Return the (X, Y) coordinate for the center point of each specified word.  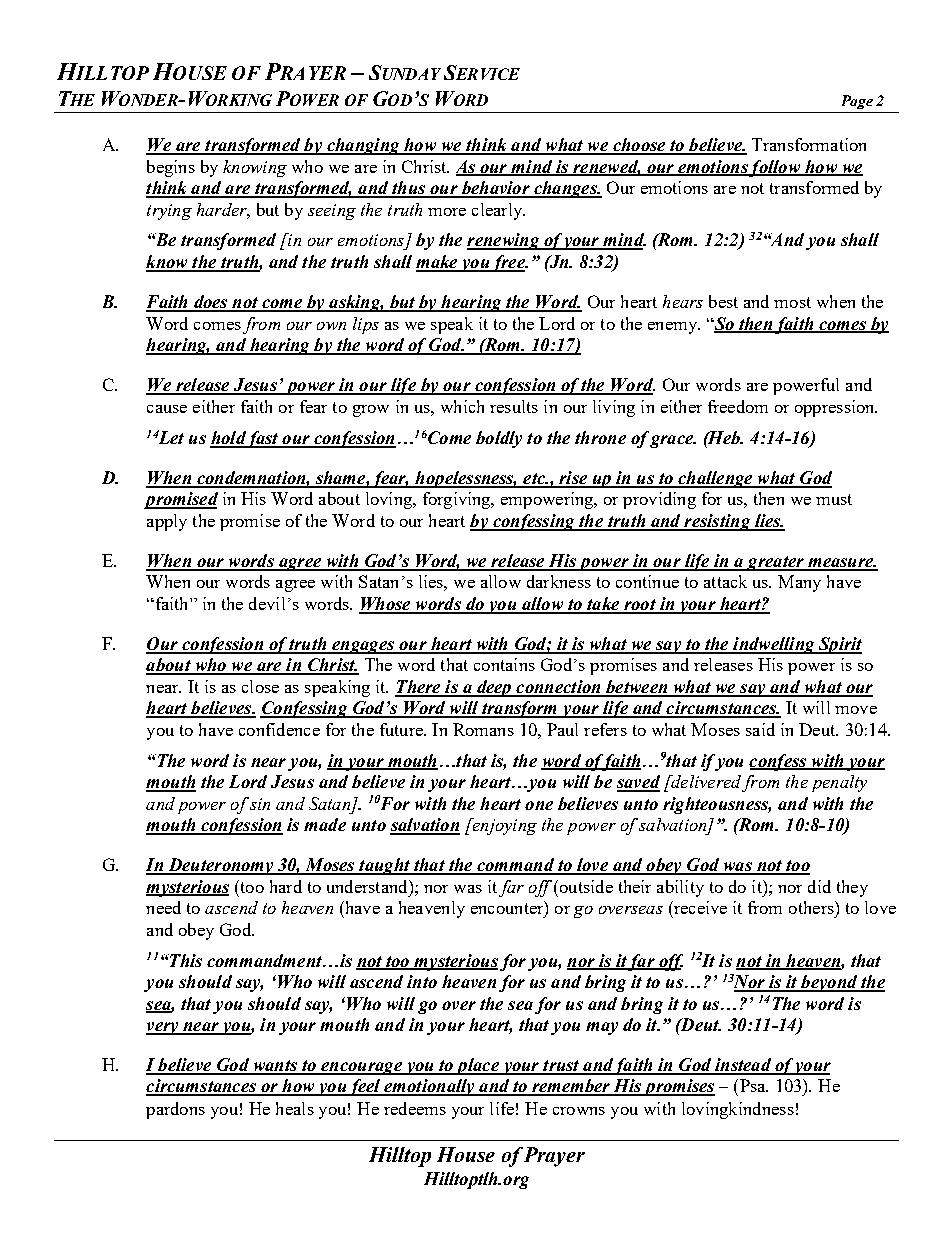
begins (171, 168)
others (812, 907)
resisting (717, 522)
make (437, 263)
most (792, 302)
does (210, 303)
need (163, 907)
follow (775, 168)
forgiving (458, 500)
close (260, 686)
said (760, 729)
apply (167, 522)
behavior (495, 189)
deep (494, 688)
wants (275, 1067)
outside (585, 886)
